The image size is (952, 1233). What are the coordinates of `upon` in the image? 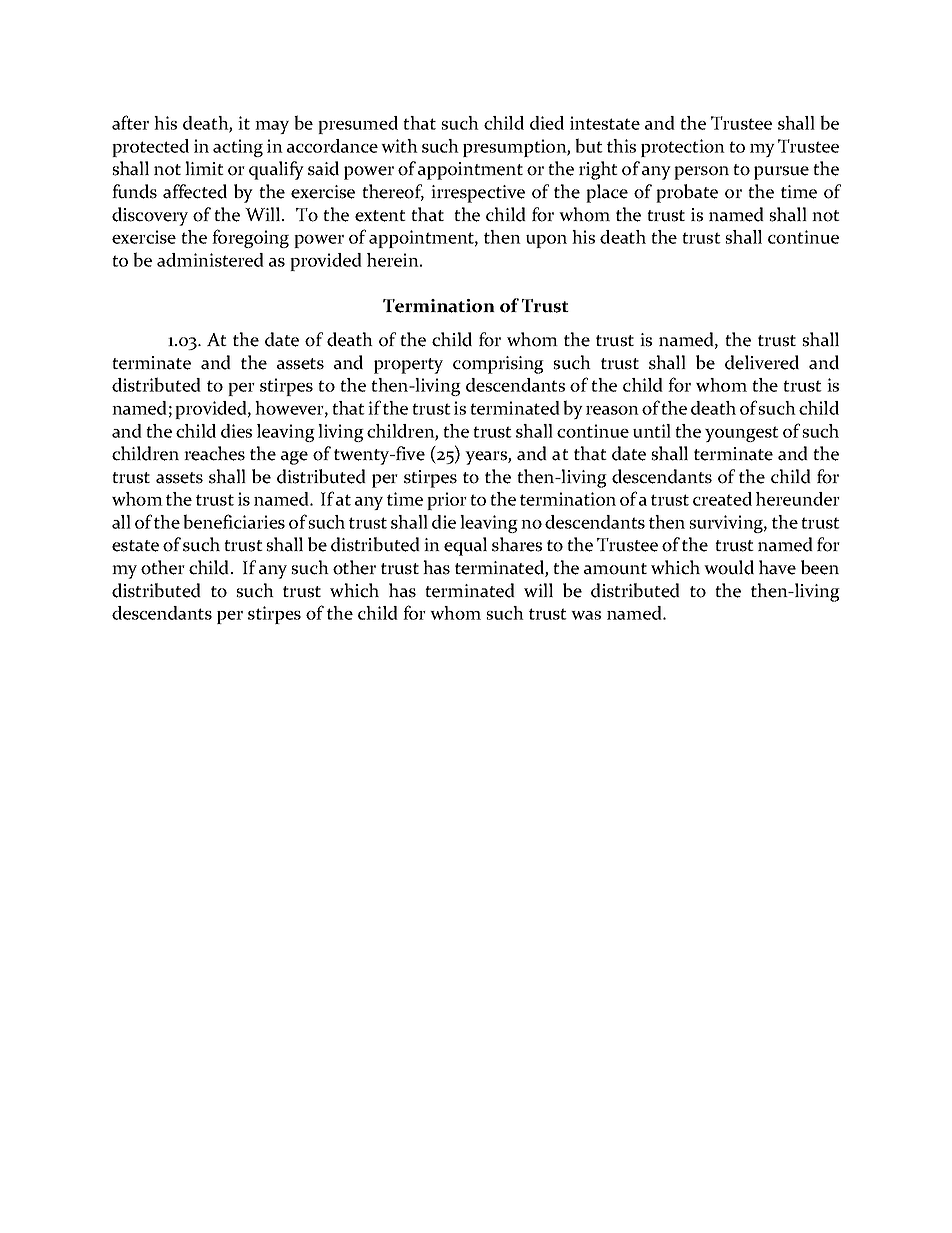 It's located at (546, 241).
